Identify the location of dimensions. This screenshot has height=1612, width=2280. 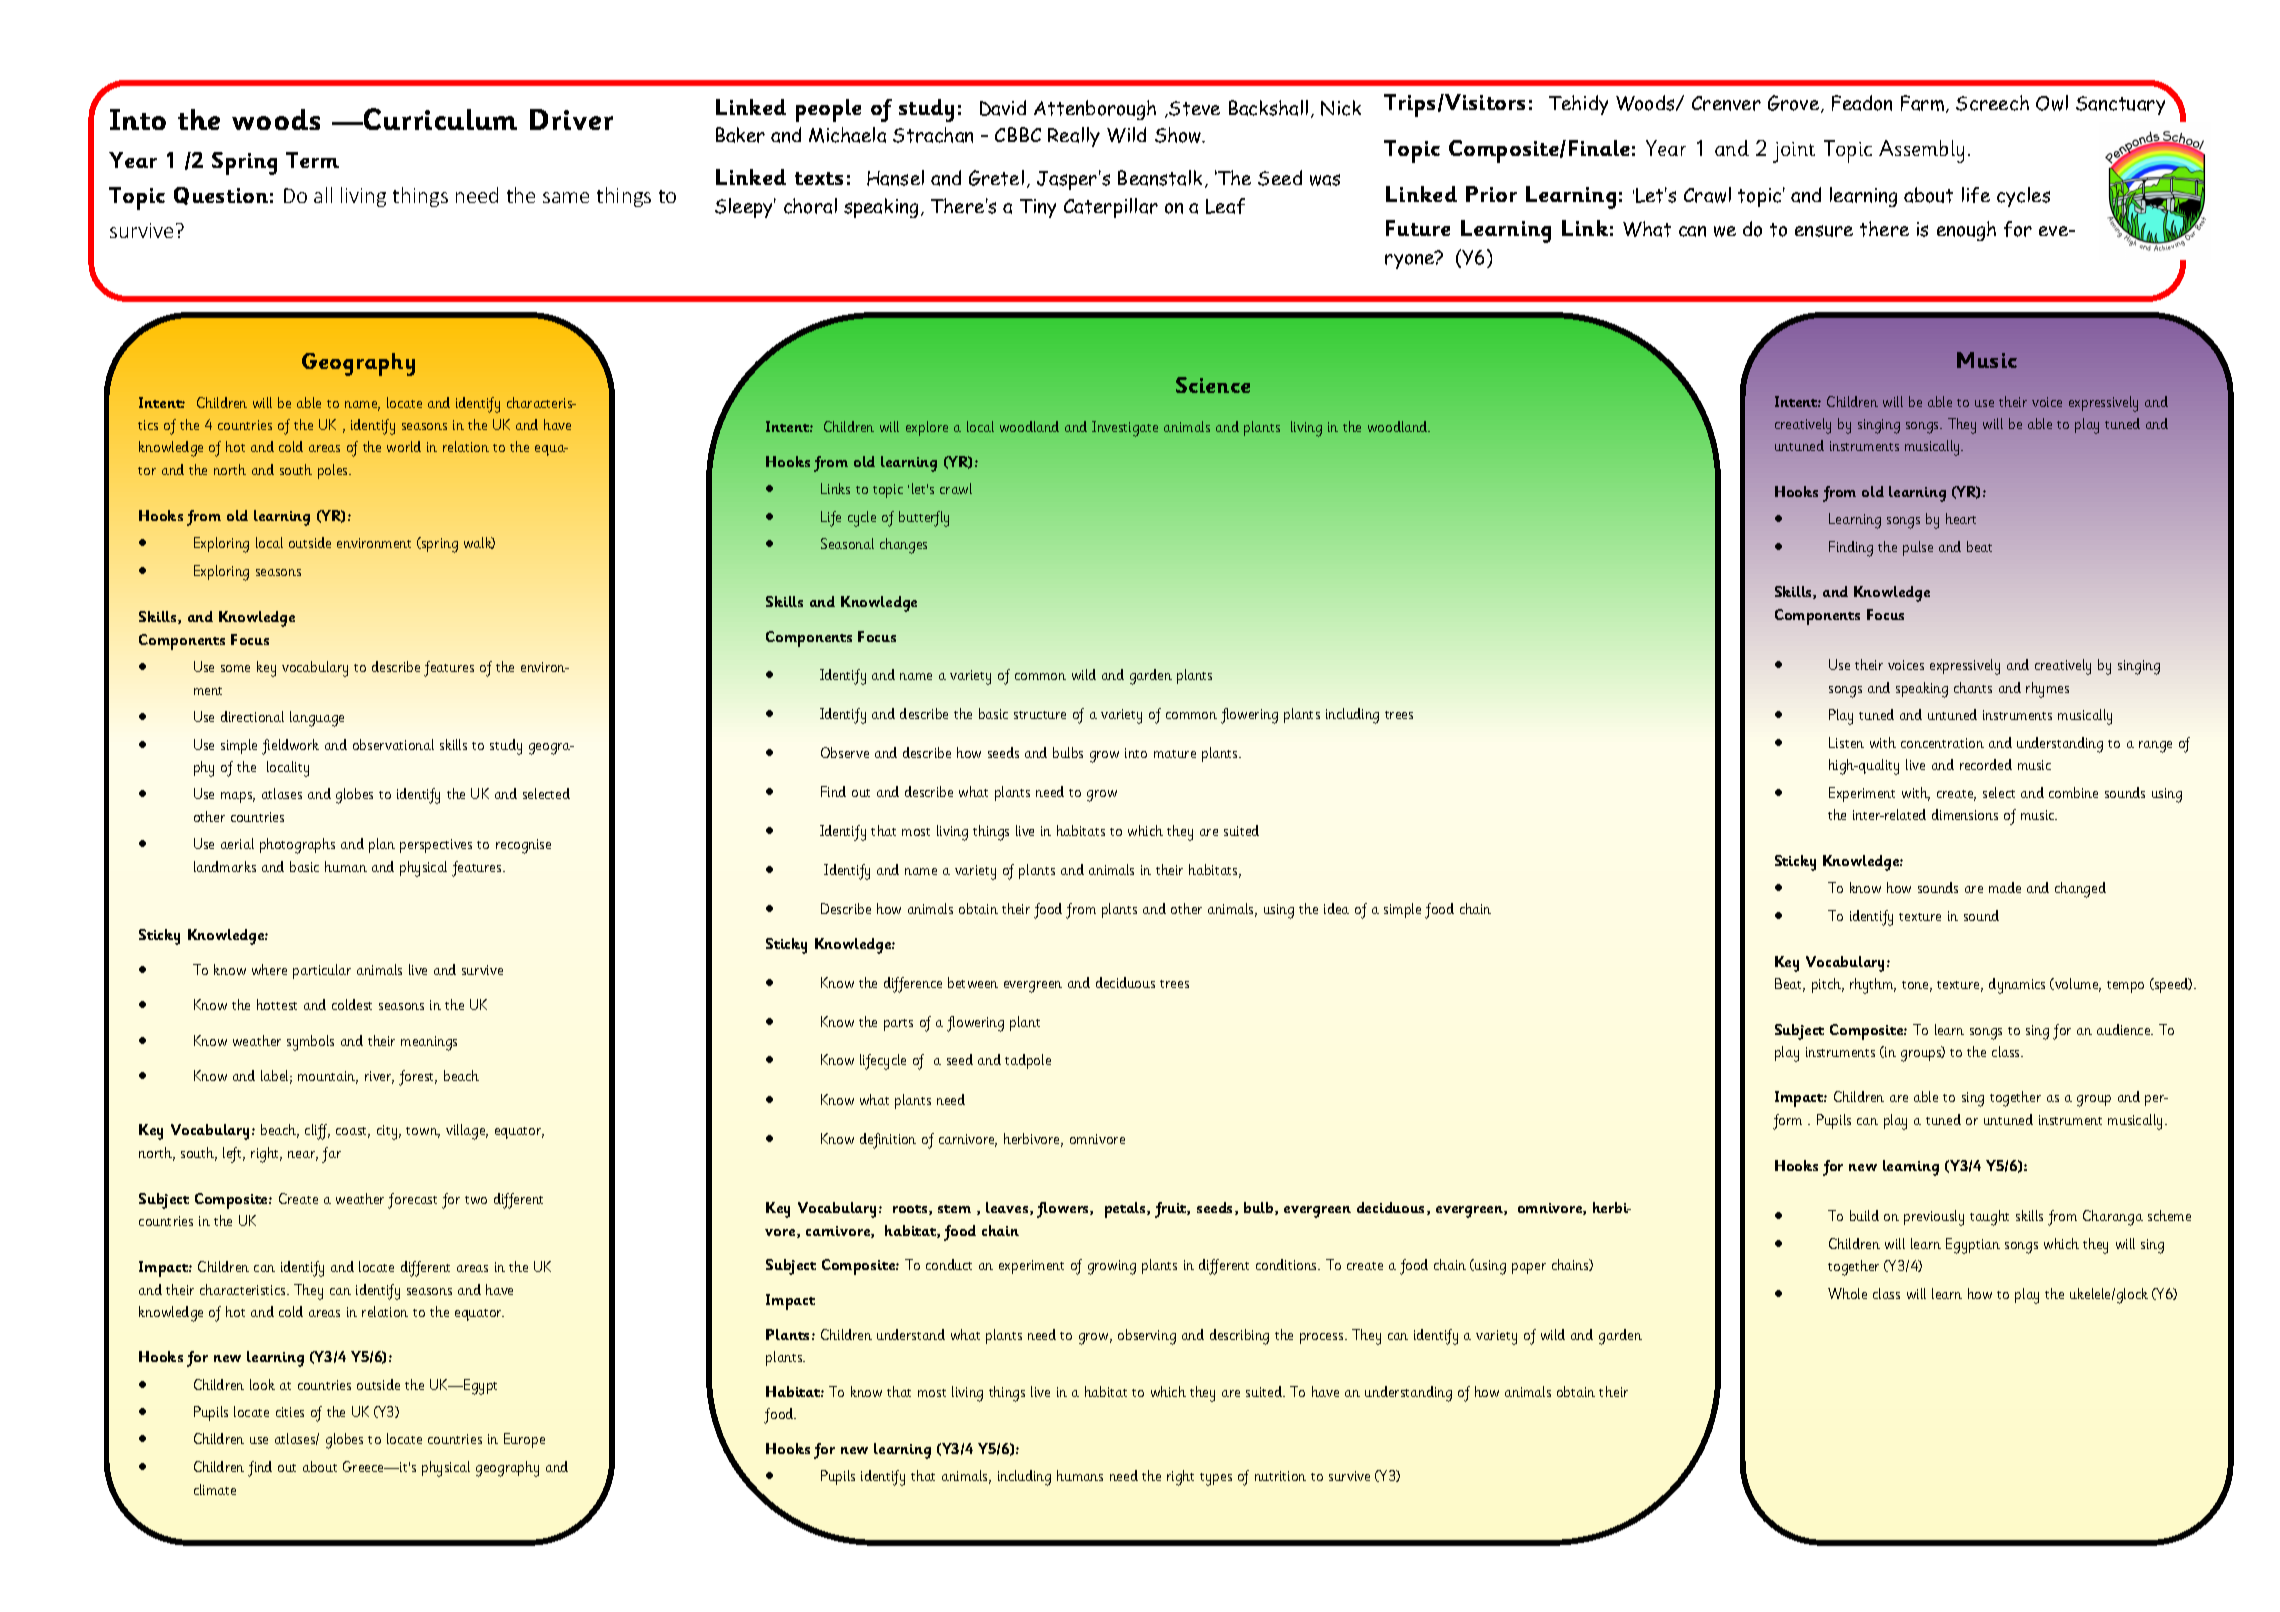
(1965, 814).
